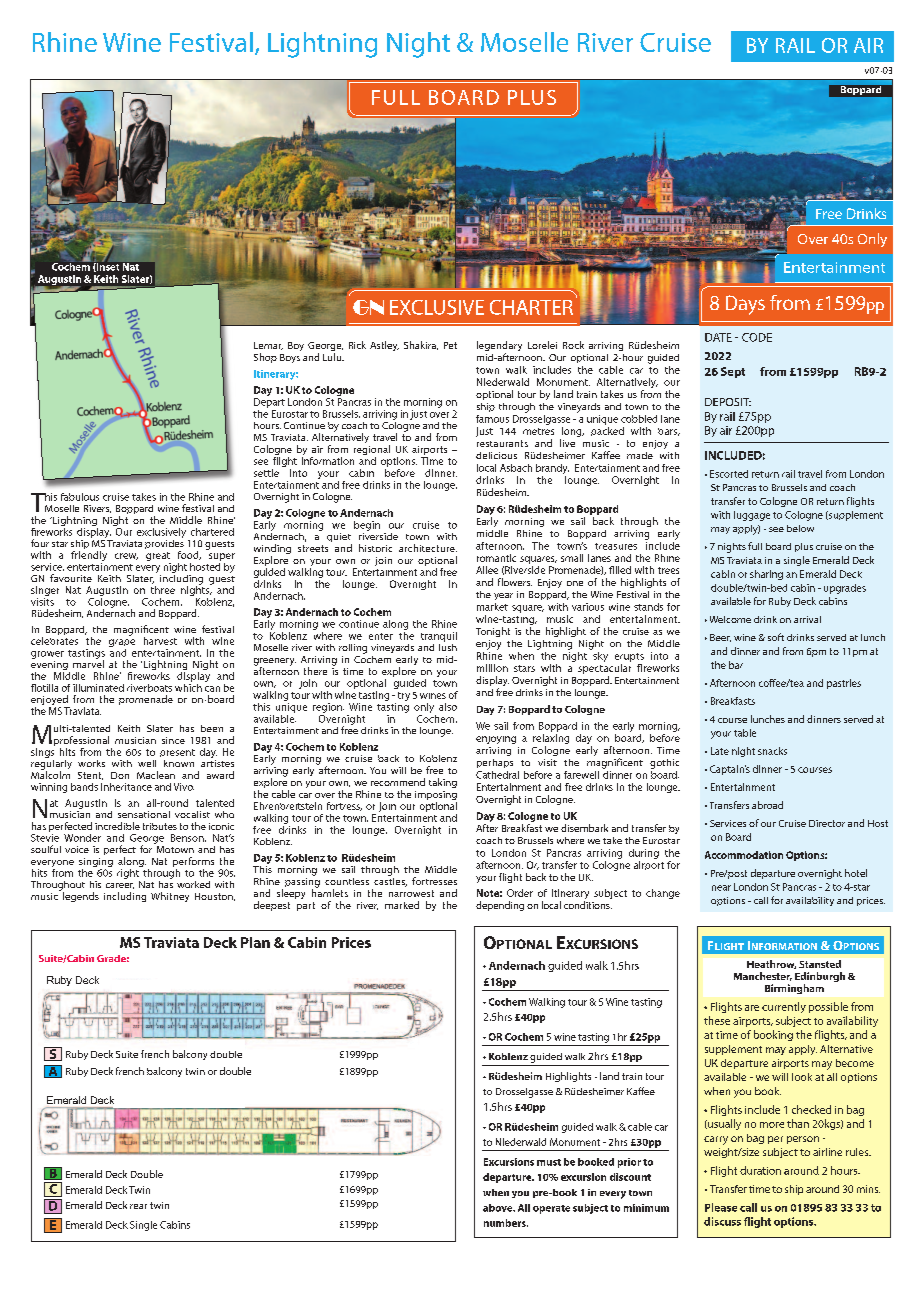 This screenshot has height=1308, width=924. Describe the element at coordinates (551, 1209) in the screenshot. I see `operate` at that location.
